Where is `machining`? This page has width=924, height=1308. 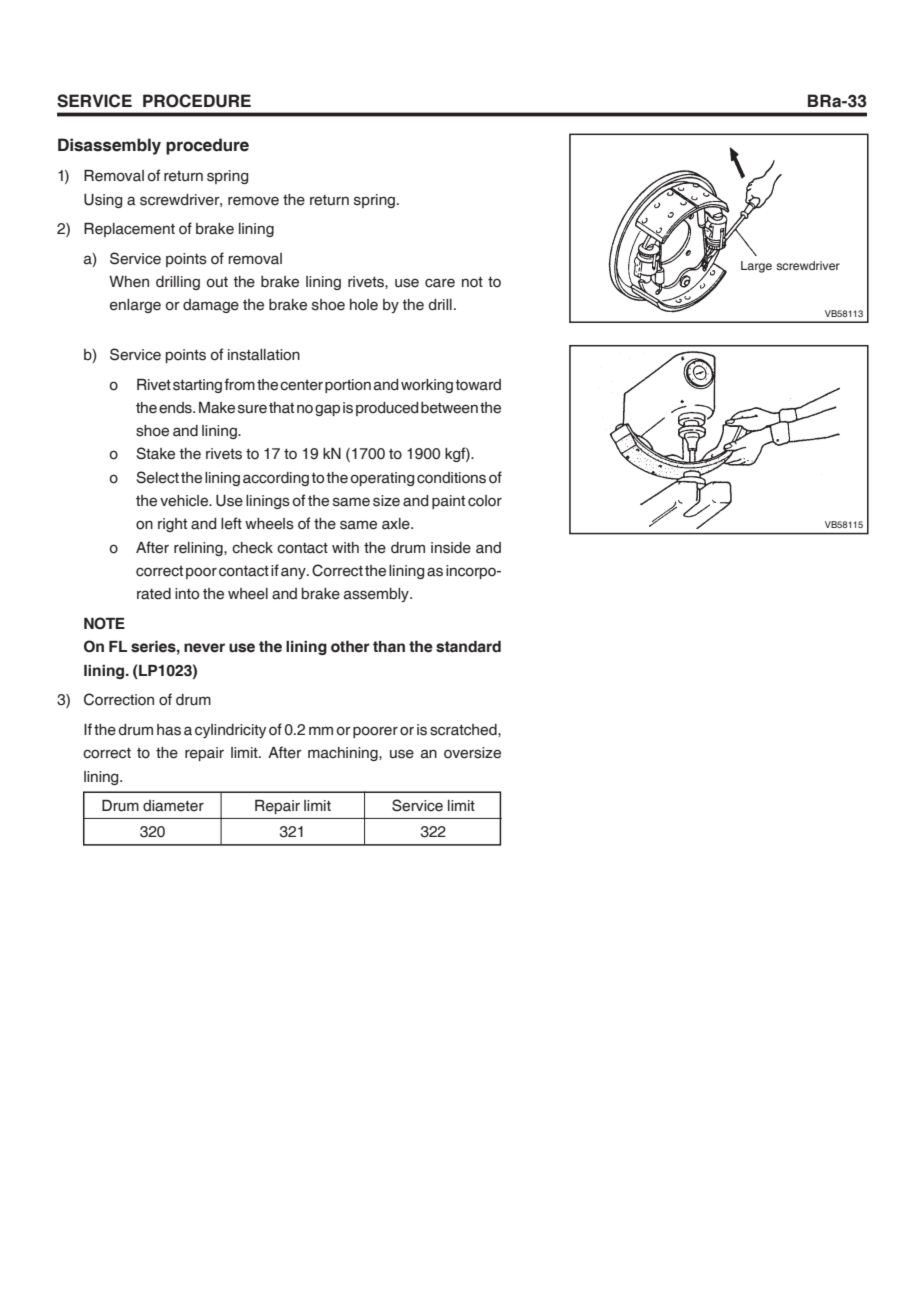 machining is located at coordinates (344, 754).
